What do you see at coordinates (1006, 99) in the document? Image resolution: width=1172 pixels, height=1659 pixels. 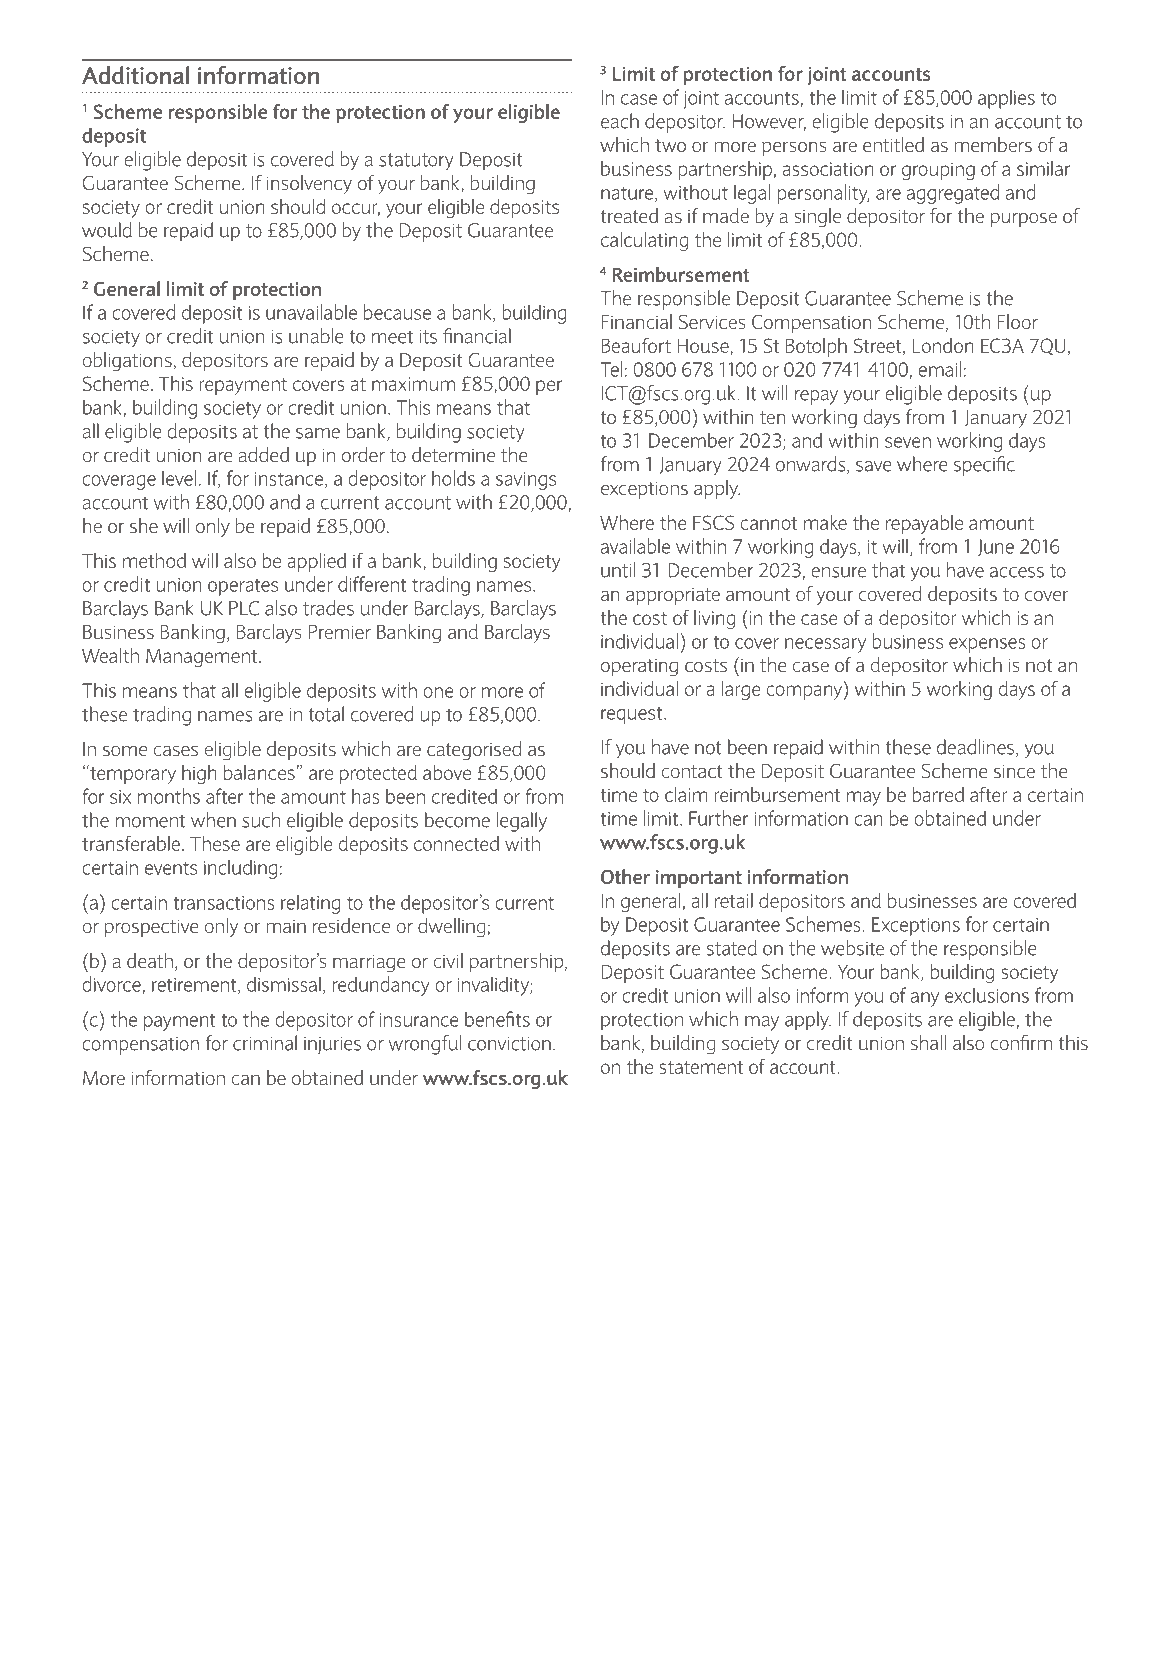 I see `applies` at bounding box center [1006, 99].
